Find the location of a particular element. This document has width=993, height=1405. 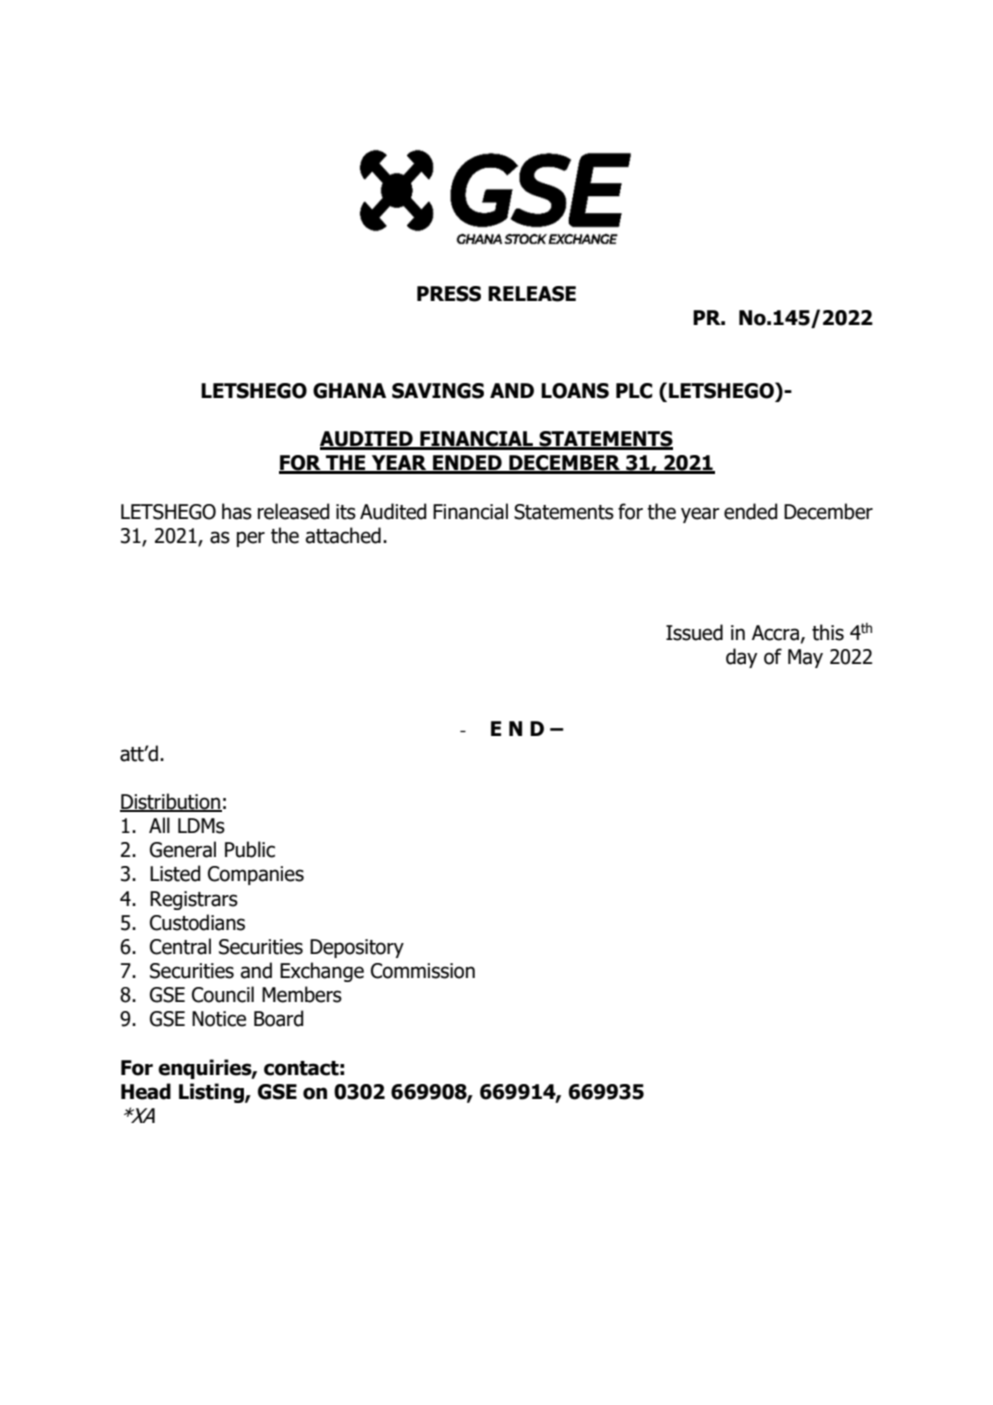

Distribution is located at coordinates (171, 802).
